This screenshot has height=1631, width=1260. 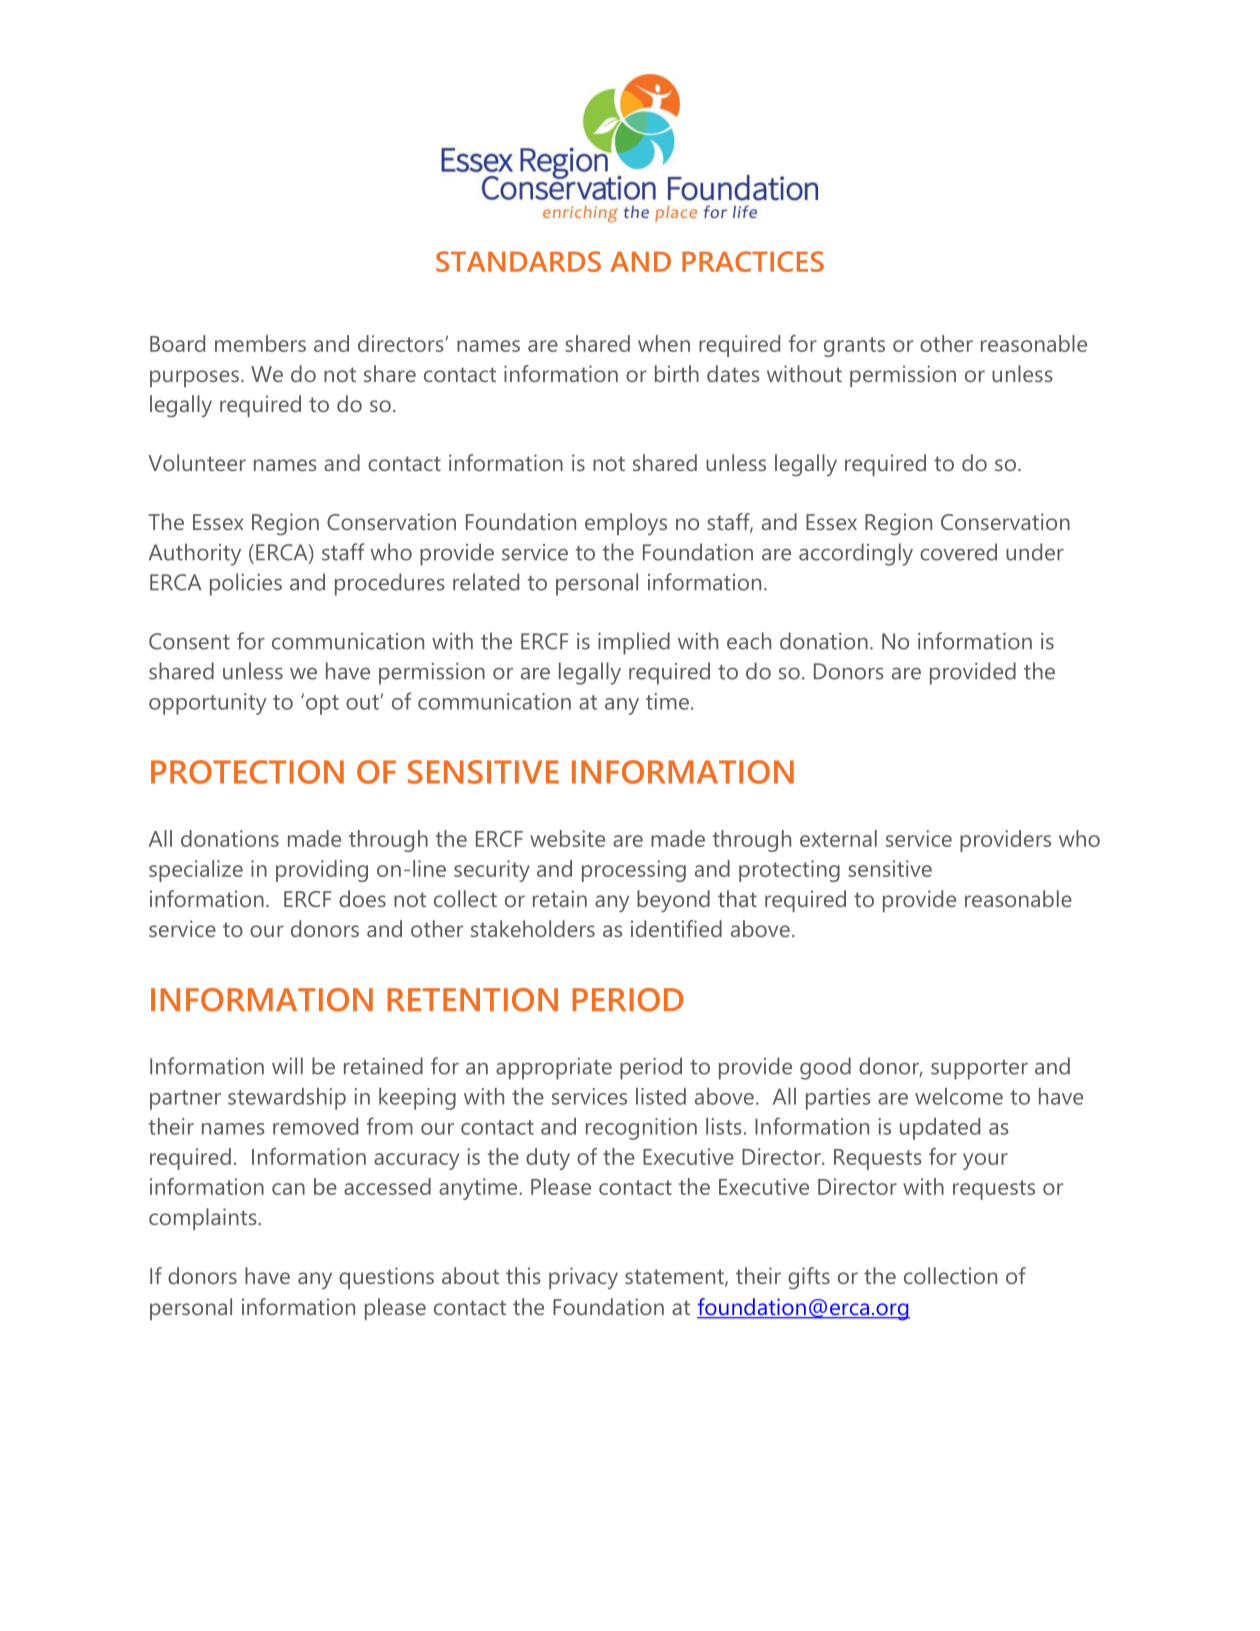 What do you see at coordinates (854, 347) in the screenshot?
I see `grants` at bounding box center [854, 347].
